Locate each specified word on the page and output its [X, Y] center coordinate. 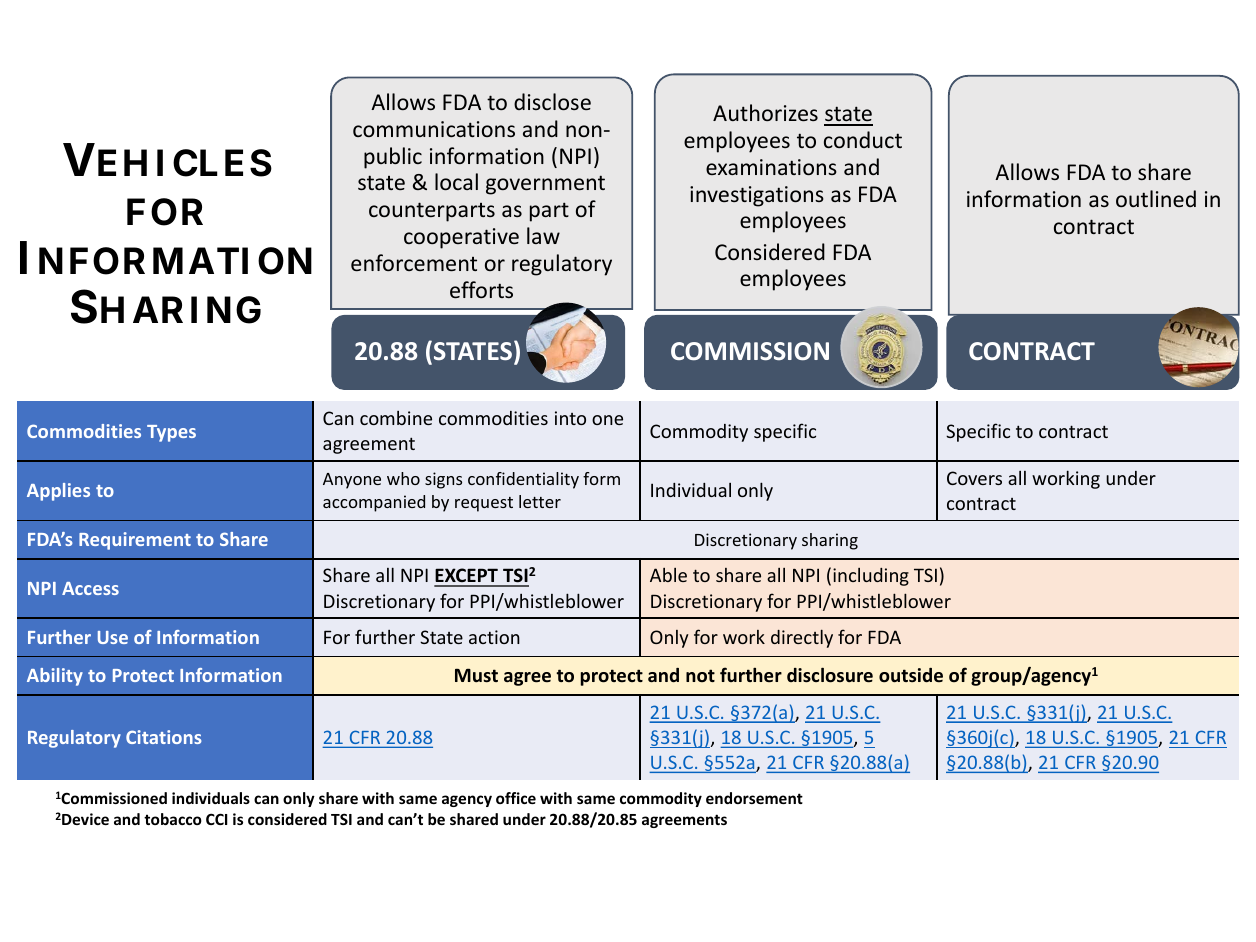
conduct [863, 139]
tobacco [173, 819]
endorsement [754, 798]
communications [434, 129]
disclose [552, 101]
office [516, 798]
